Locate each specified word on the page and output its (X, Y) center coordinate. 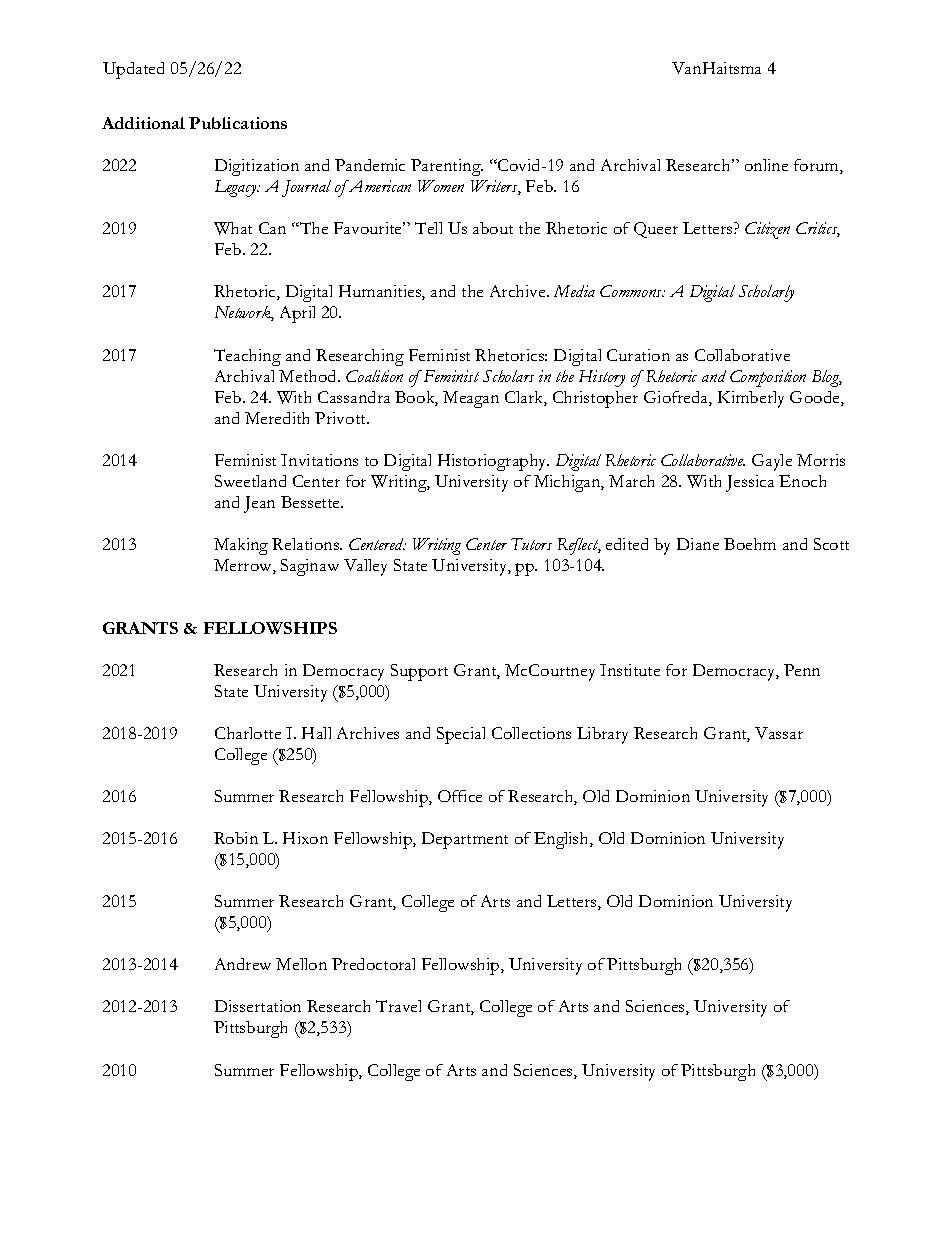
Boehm (750, 544)
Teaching (247, 357)
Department (465, 840)
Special (461, 735)
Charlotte (248, 733)
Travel (398, 1006)
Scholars (508, 376)
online (766, 165)
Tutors (531, 544)
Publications (238, 123)
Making (241, 546)
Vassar (779, 733)
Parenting (447, 167)
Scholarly (766, 293)
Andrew (243, 964)
